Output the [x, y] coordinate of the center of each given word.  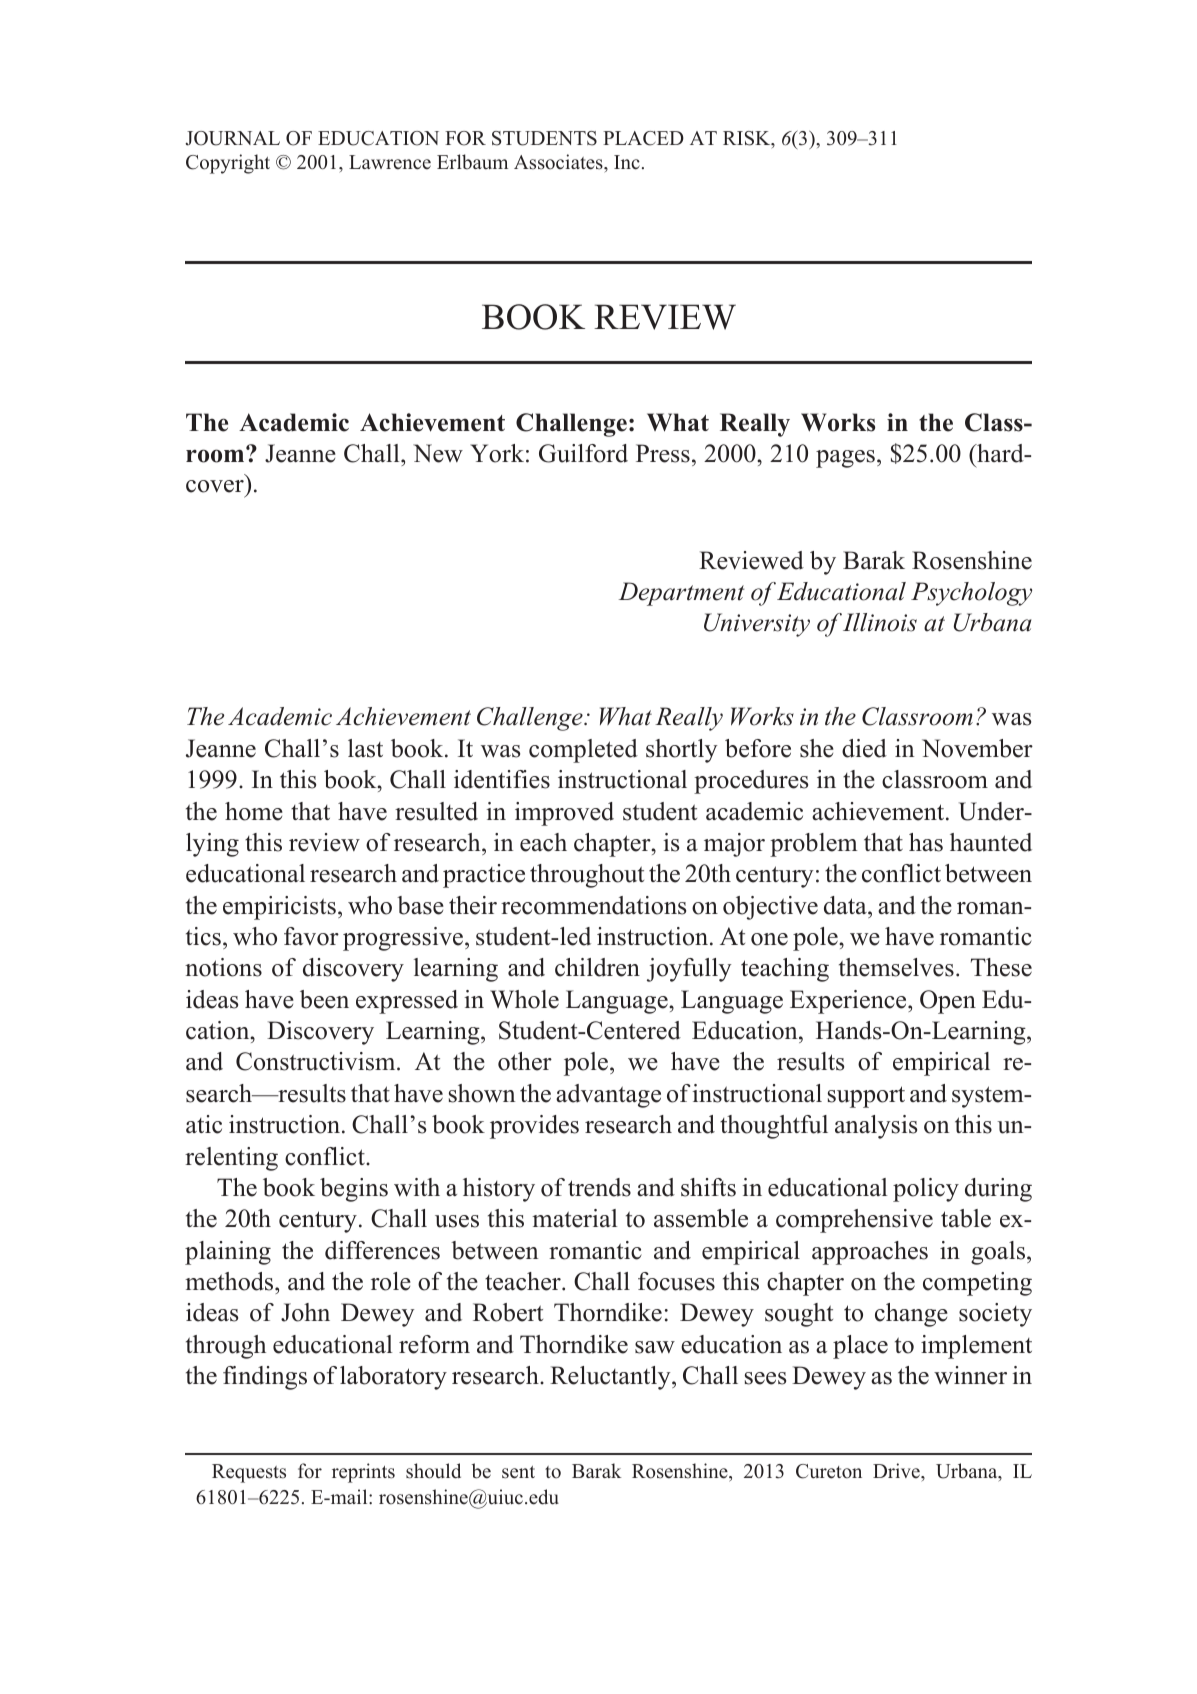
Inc [627, 162]
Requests [249, 1473]
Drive [897, 1471]
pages [845, 459]
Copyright [228, 164]
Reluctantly [611, 1378]
